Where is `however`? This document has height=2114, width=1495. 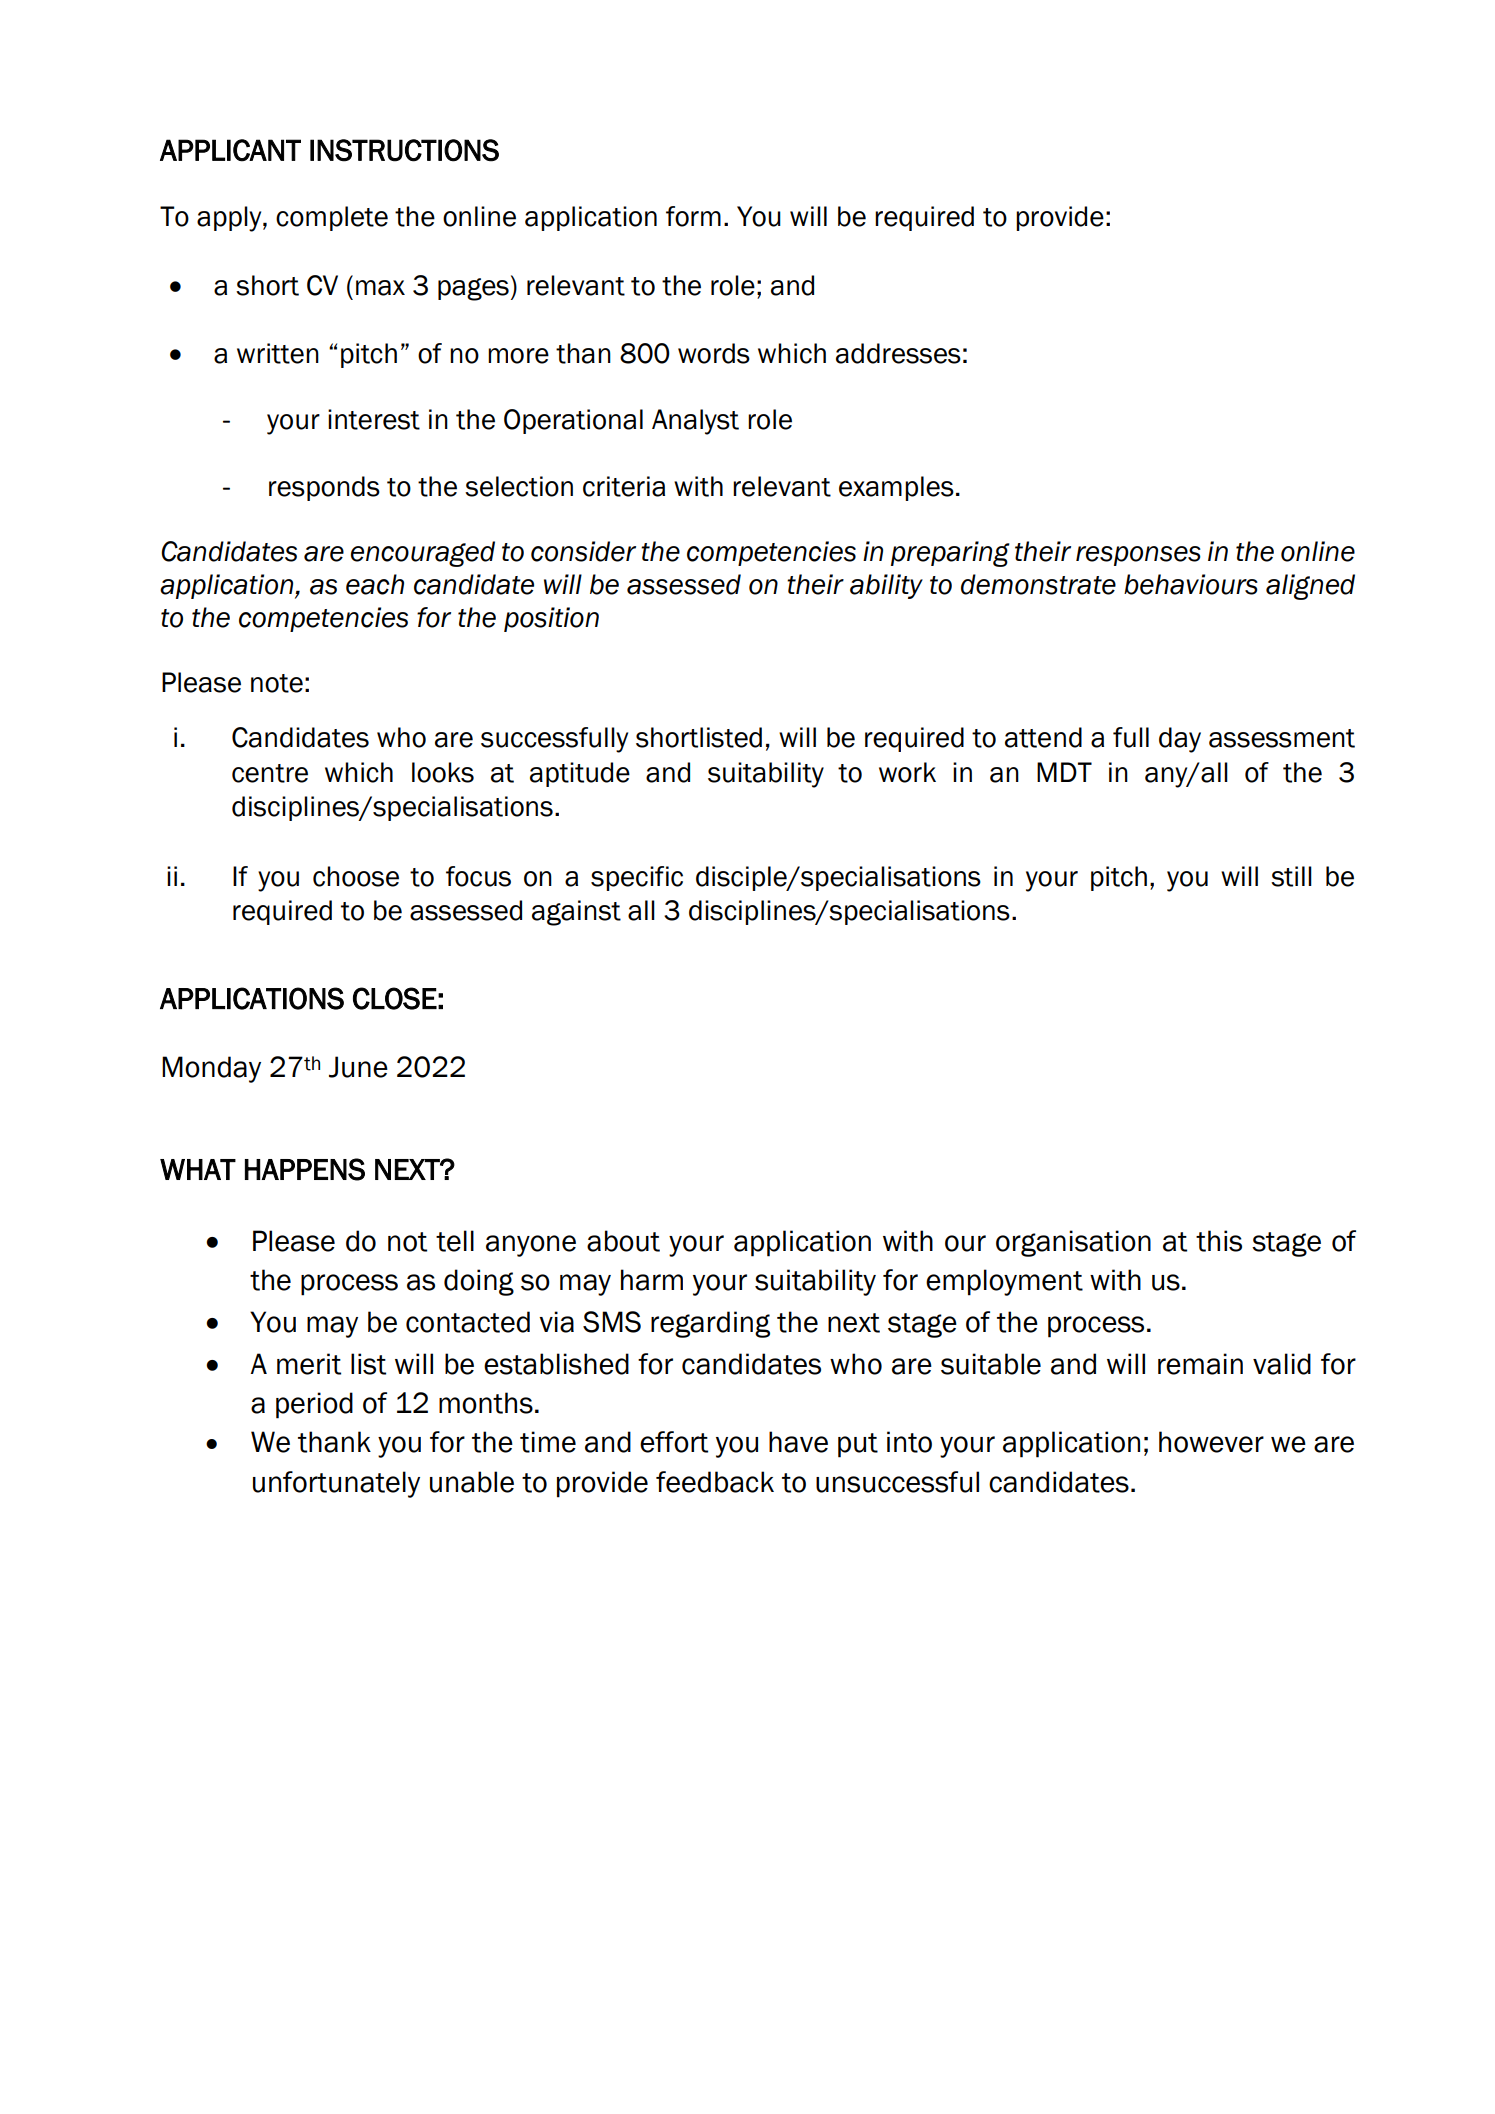 however is located at coordinates (1211, 1442).
